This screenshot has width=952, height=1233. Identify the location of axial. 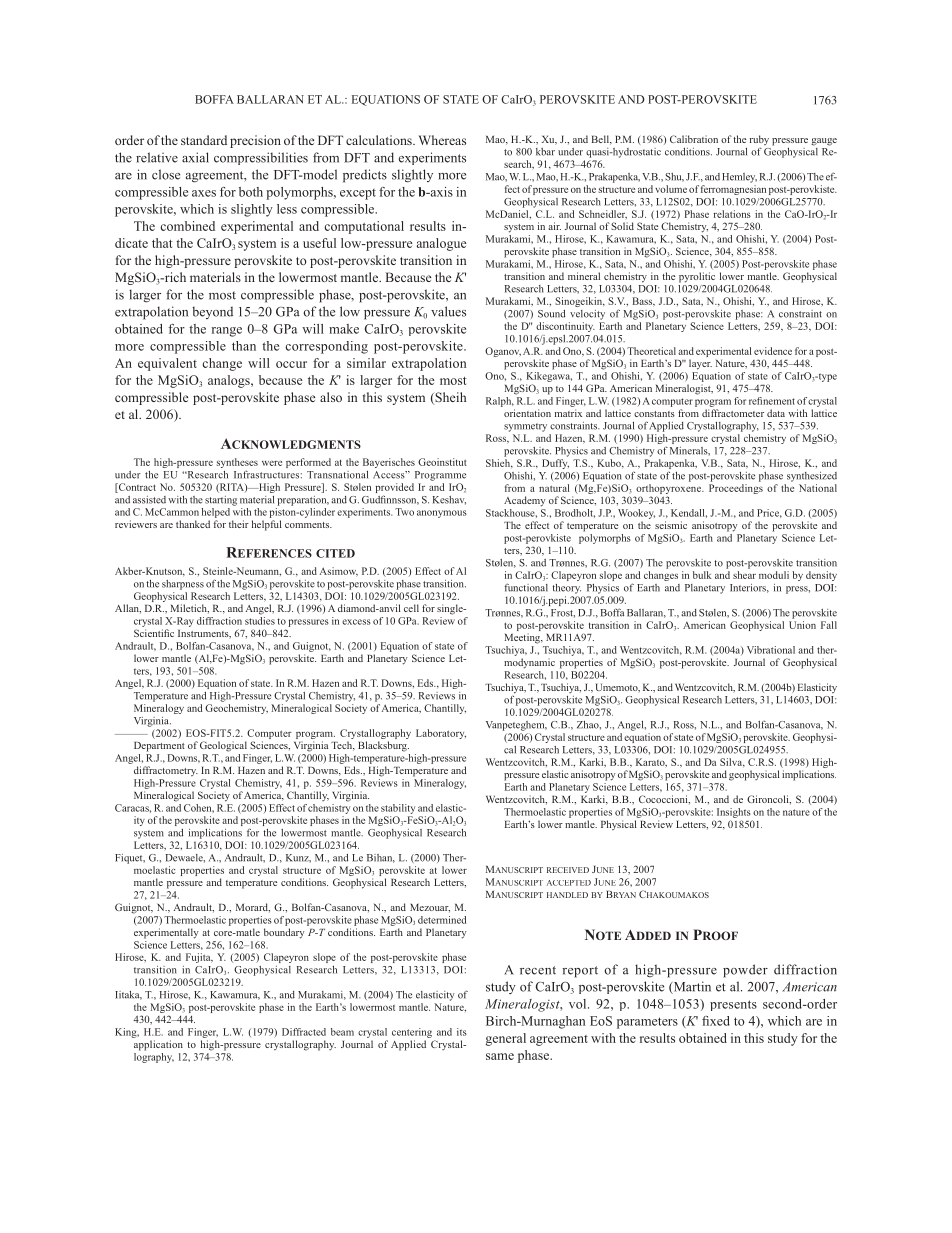
(195, 157).
